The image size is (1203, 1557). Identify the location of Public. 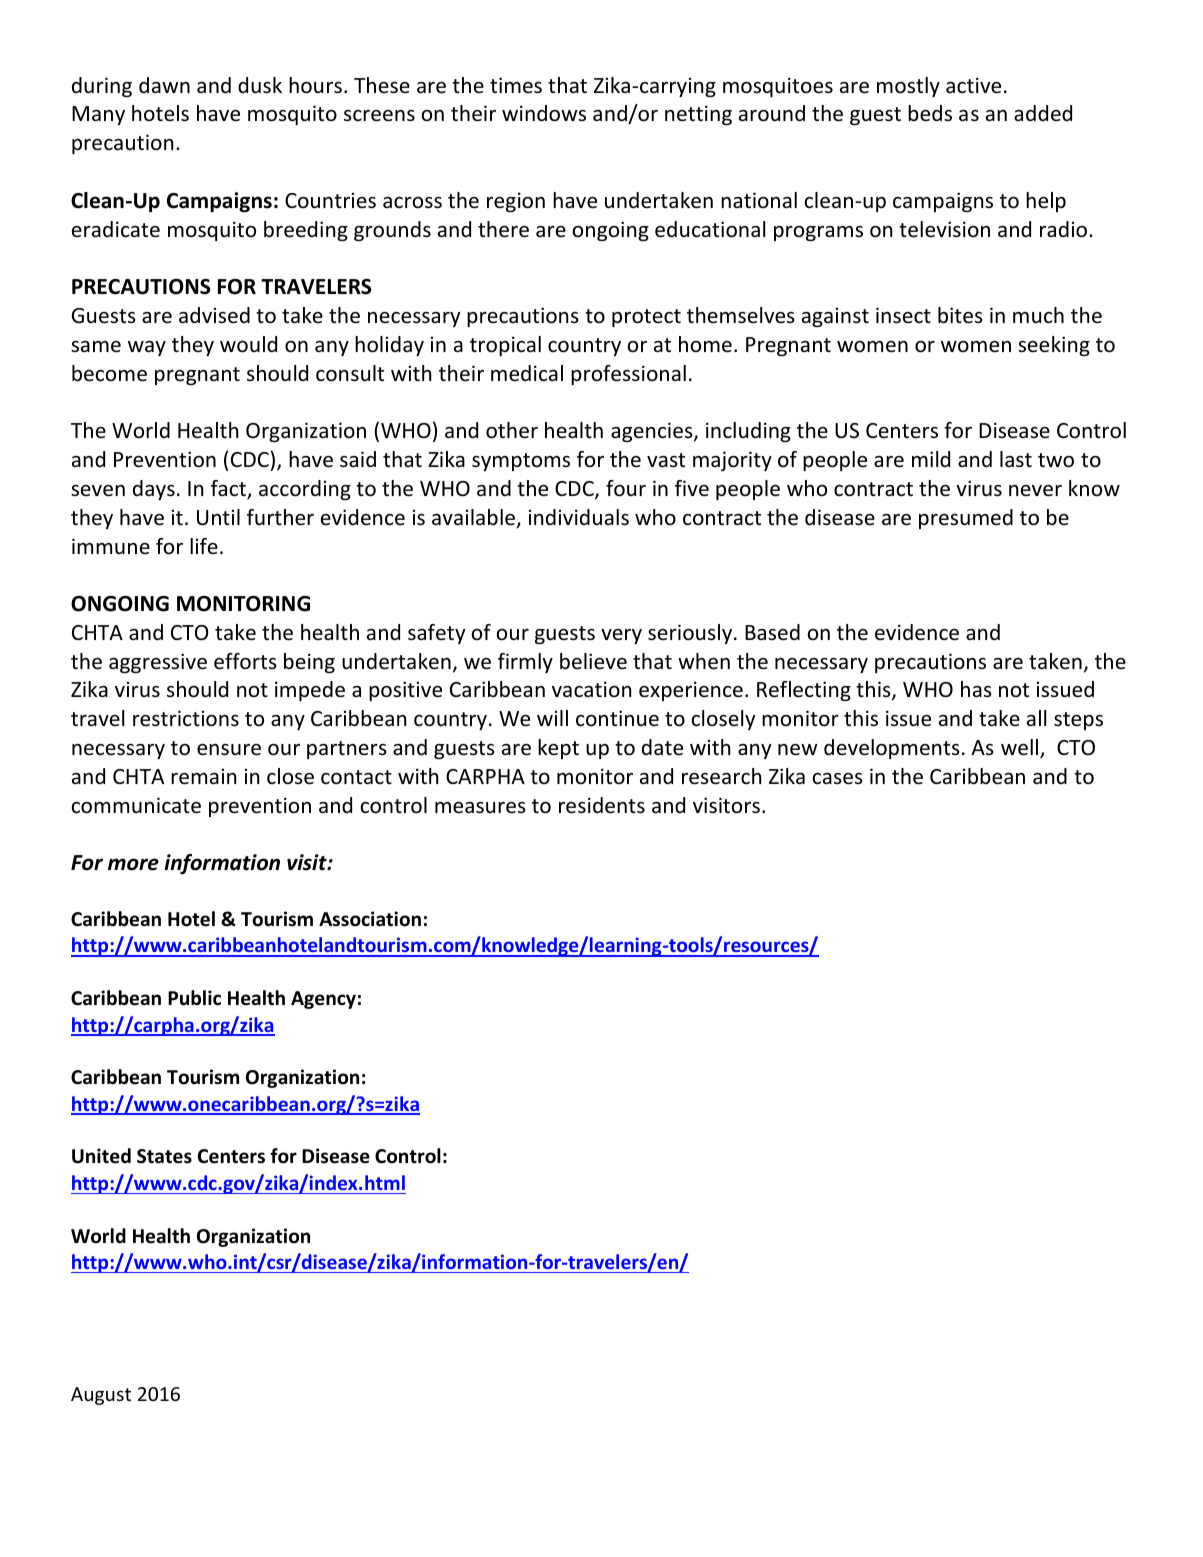
(194, 998).
